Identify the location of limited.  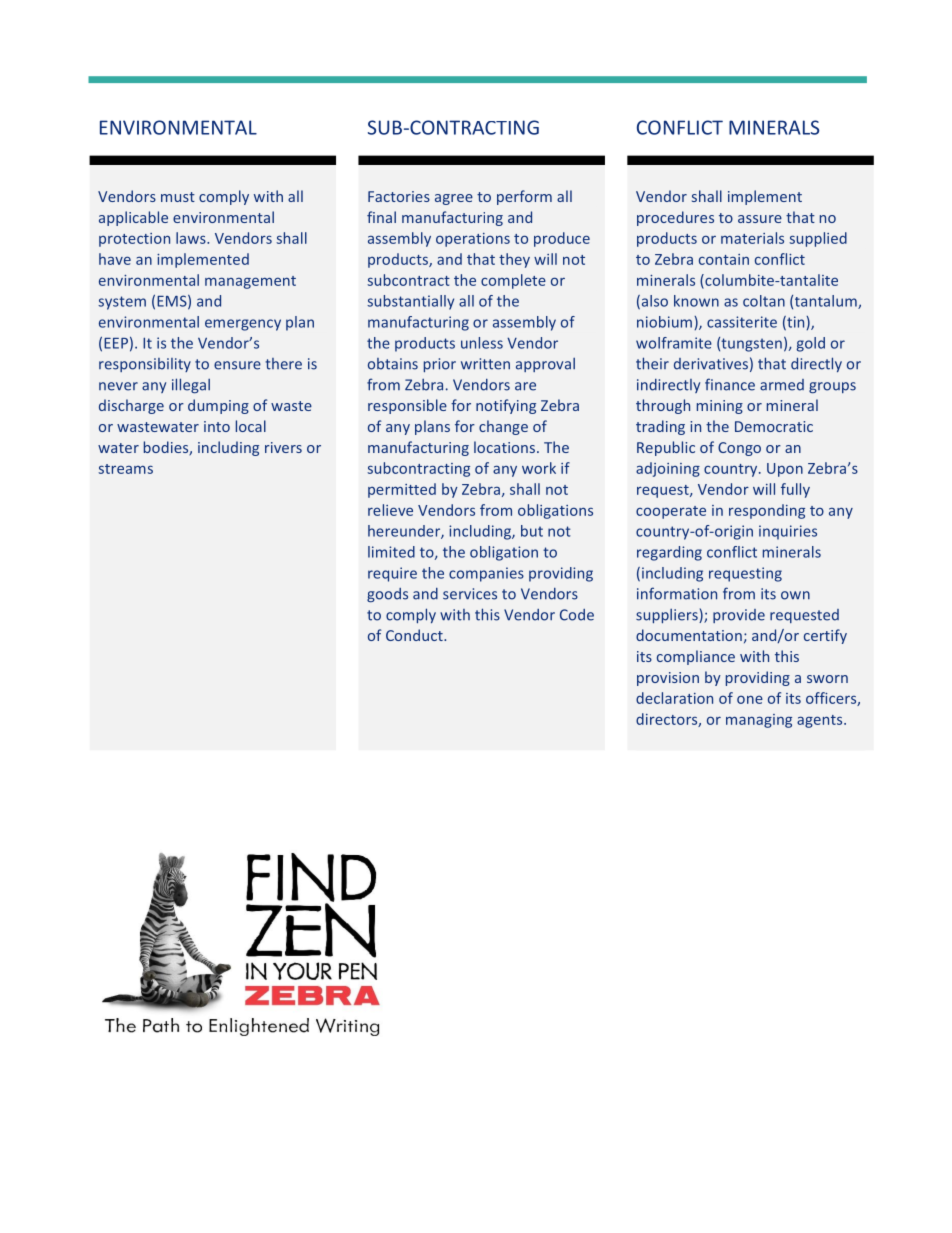
(391, 552).
